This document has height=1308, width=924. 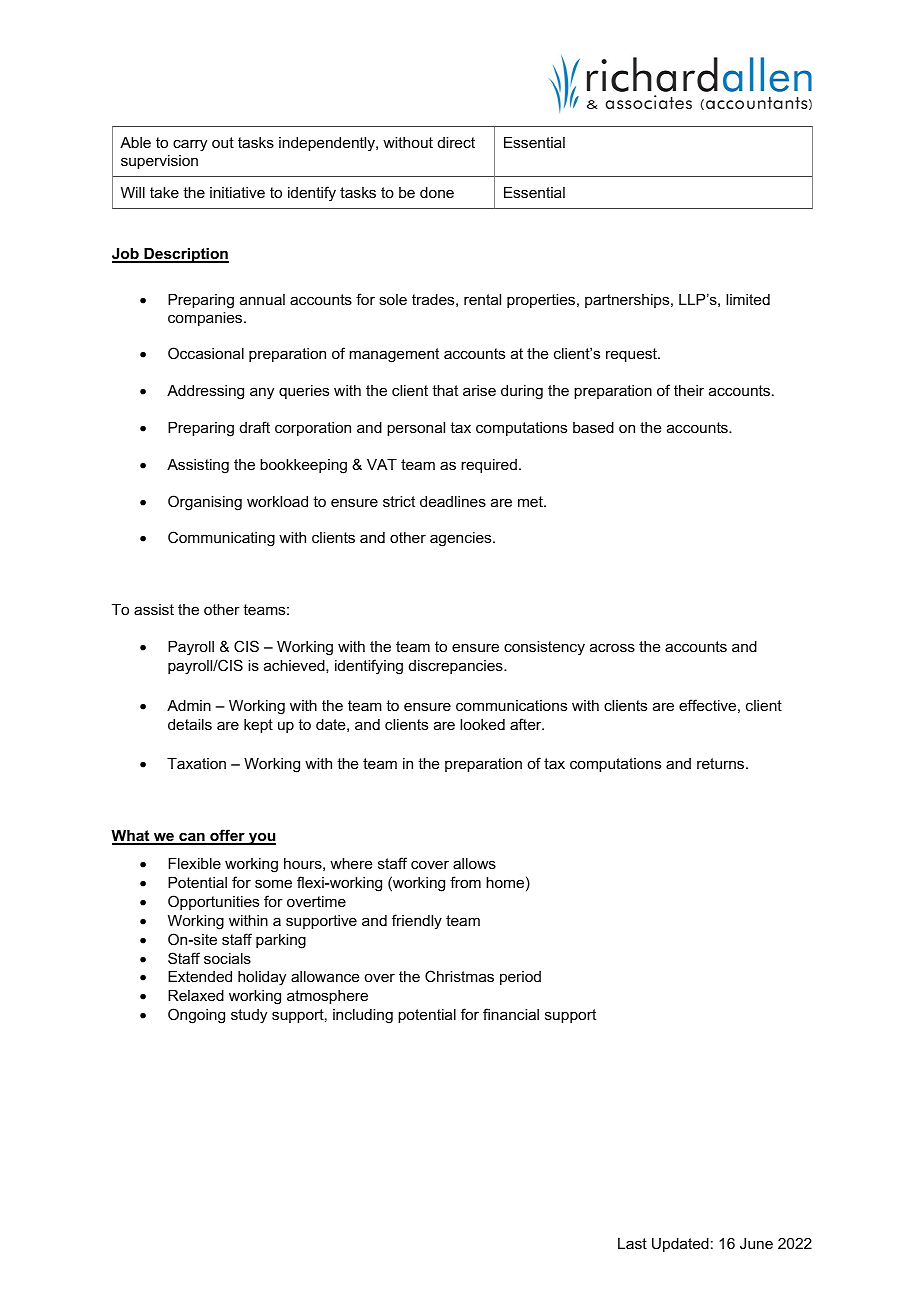 I want to click on limited, so click(x=748, y=299).
